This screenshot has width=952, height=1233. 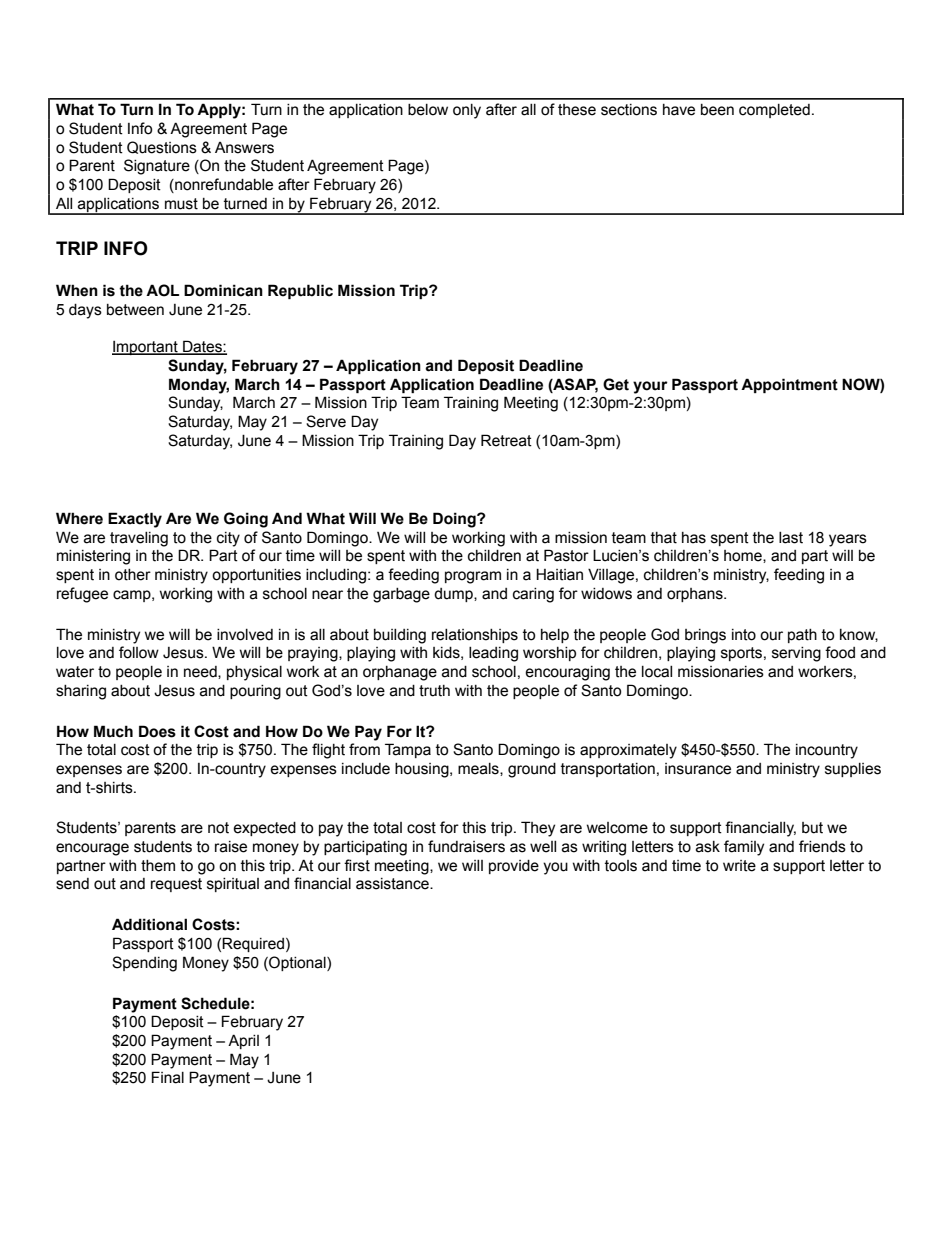 What do you see at coordinates (168, 1077) in the screenshot?
I see `Final` at bounding box center [168, 1077].
